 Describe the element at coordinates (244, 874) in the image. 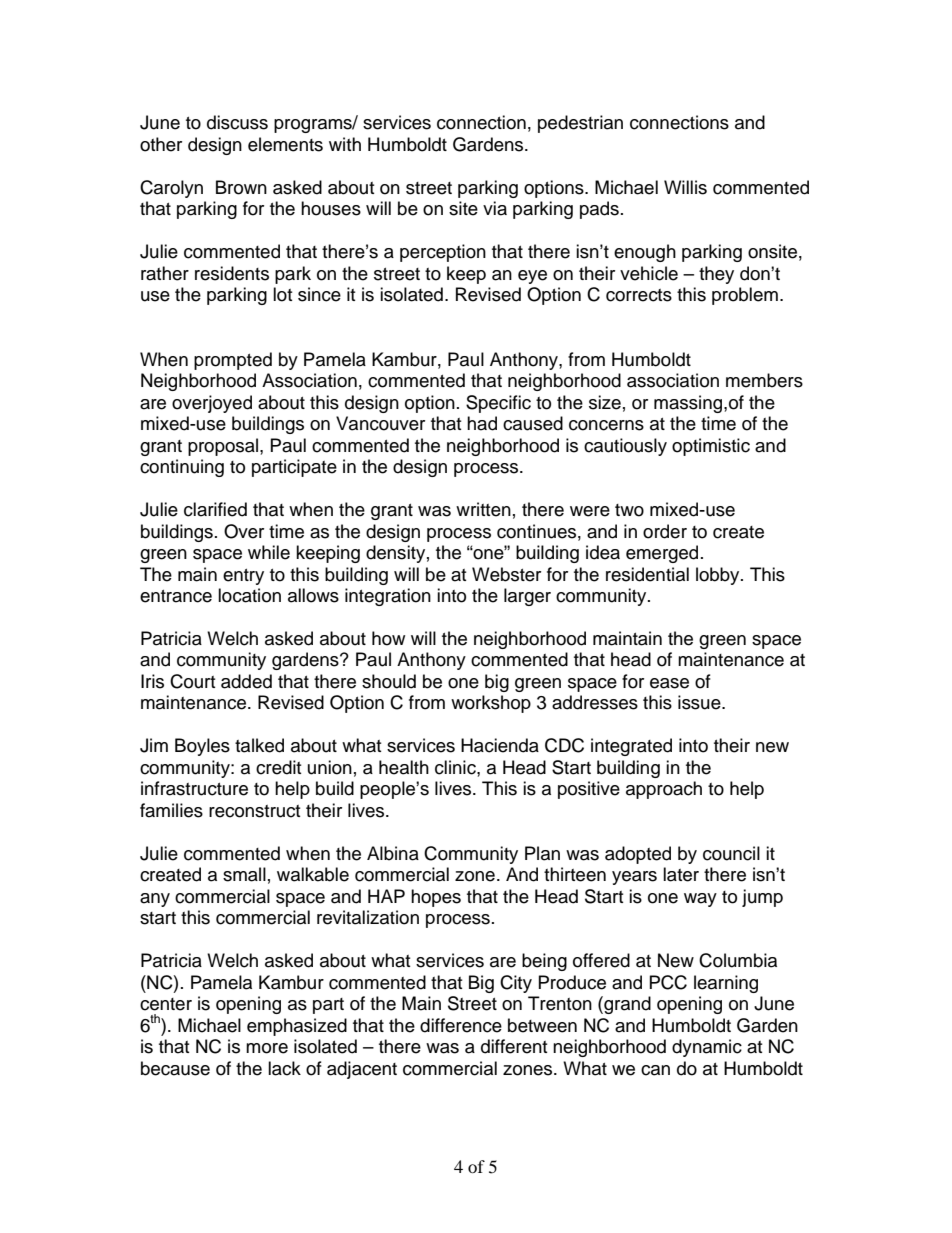

I see `small` at that location.
